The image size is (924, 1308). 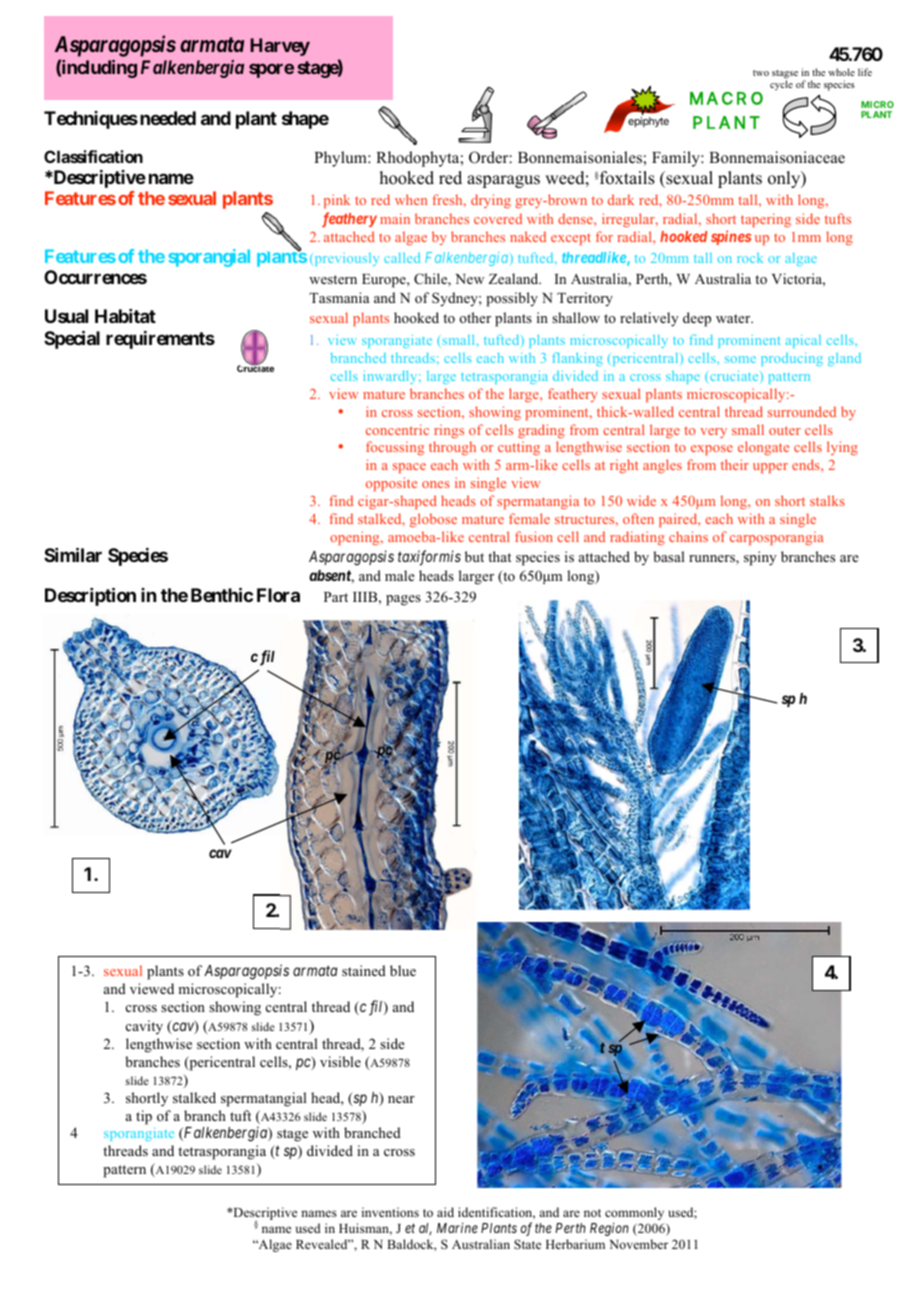 What do you see at coordinates (760, 558) in the screenshot?
I see `spiny` at bounding box center [760, 558].
